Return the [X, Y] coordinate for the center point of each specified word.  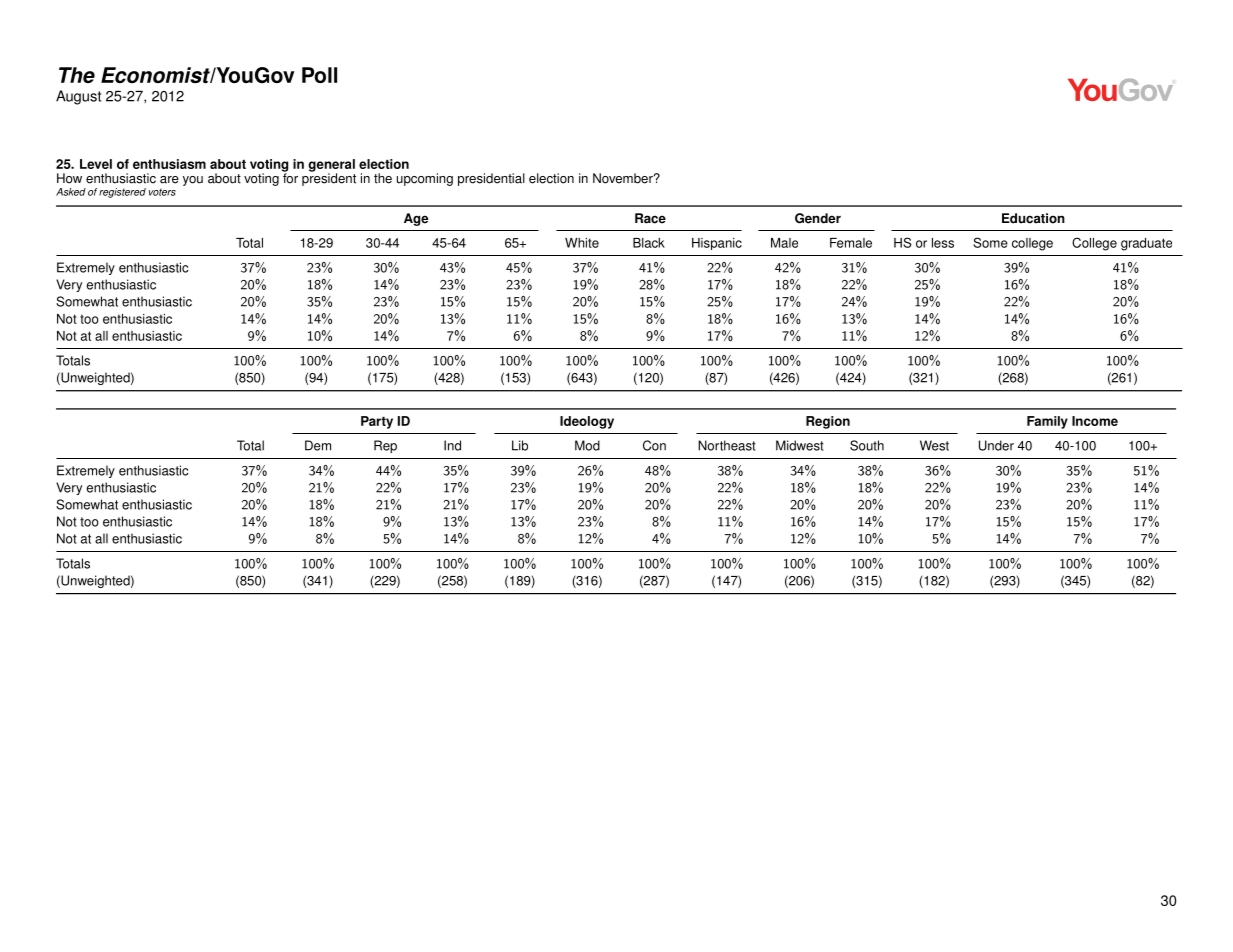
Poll [319, 75]
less [943, 243]
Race [650, 218]
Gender [818, 218]
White [582, 243]
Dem [318, 445]
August [78, 97]
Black [649, 243]
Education [1033, 218]
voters [162, 192]
